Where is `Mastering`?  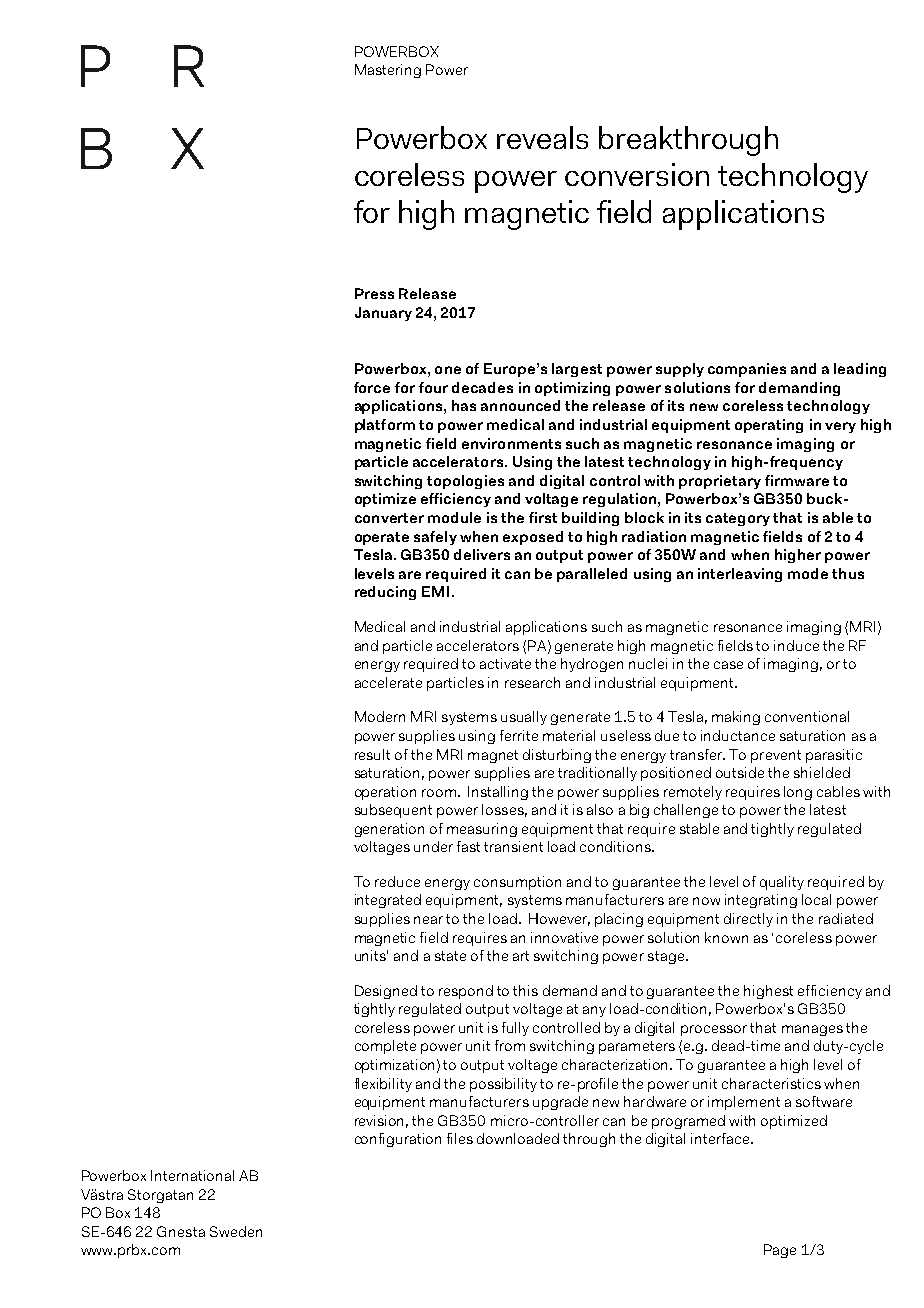 Mastering is located at coordinates (388, 71).
